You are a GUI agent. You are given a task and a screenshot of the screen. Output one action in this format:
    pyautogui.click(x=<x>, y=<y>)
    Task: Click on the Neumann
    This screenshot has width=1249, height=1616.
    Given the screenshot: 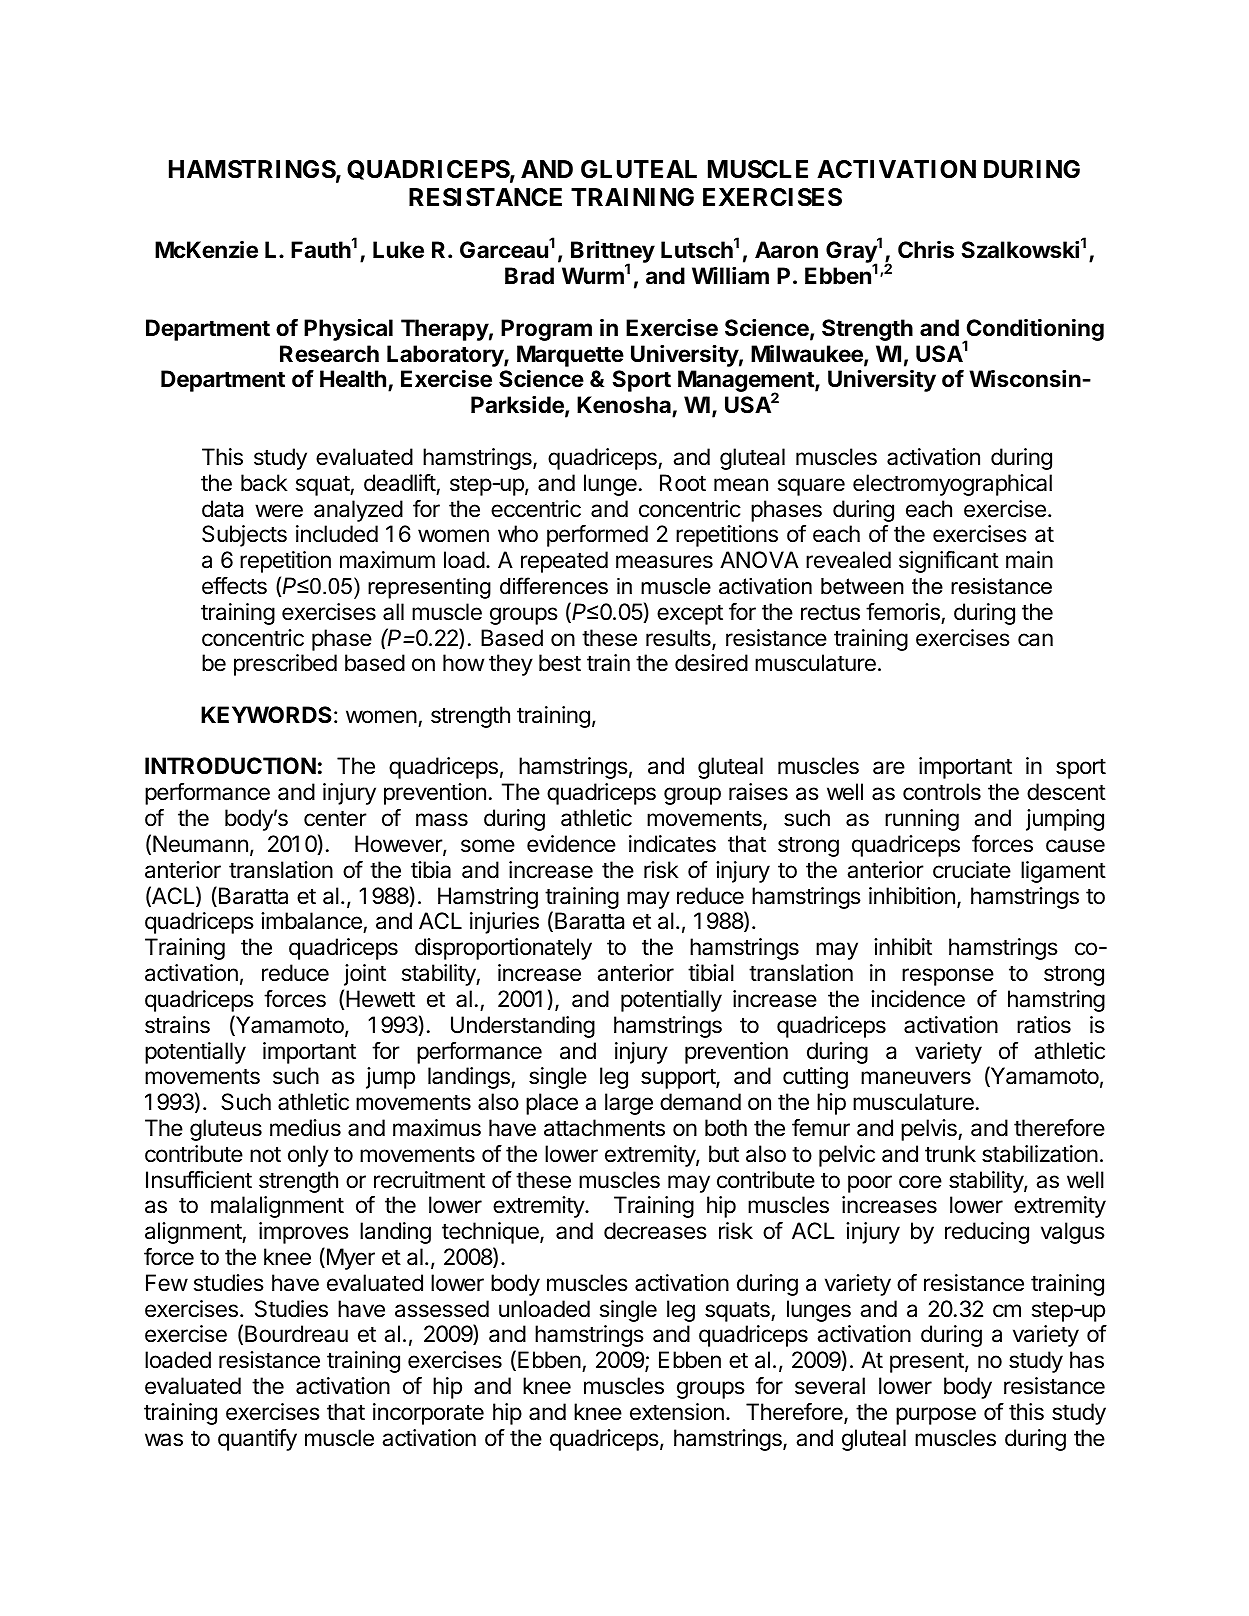 What is the action you would take?
    pyautogui.click(x=200, y=844)
